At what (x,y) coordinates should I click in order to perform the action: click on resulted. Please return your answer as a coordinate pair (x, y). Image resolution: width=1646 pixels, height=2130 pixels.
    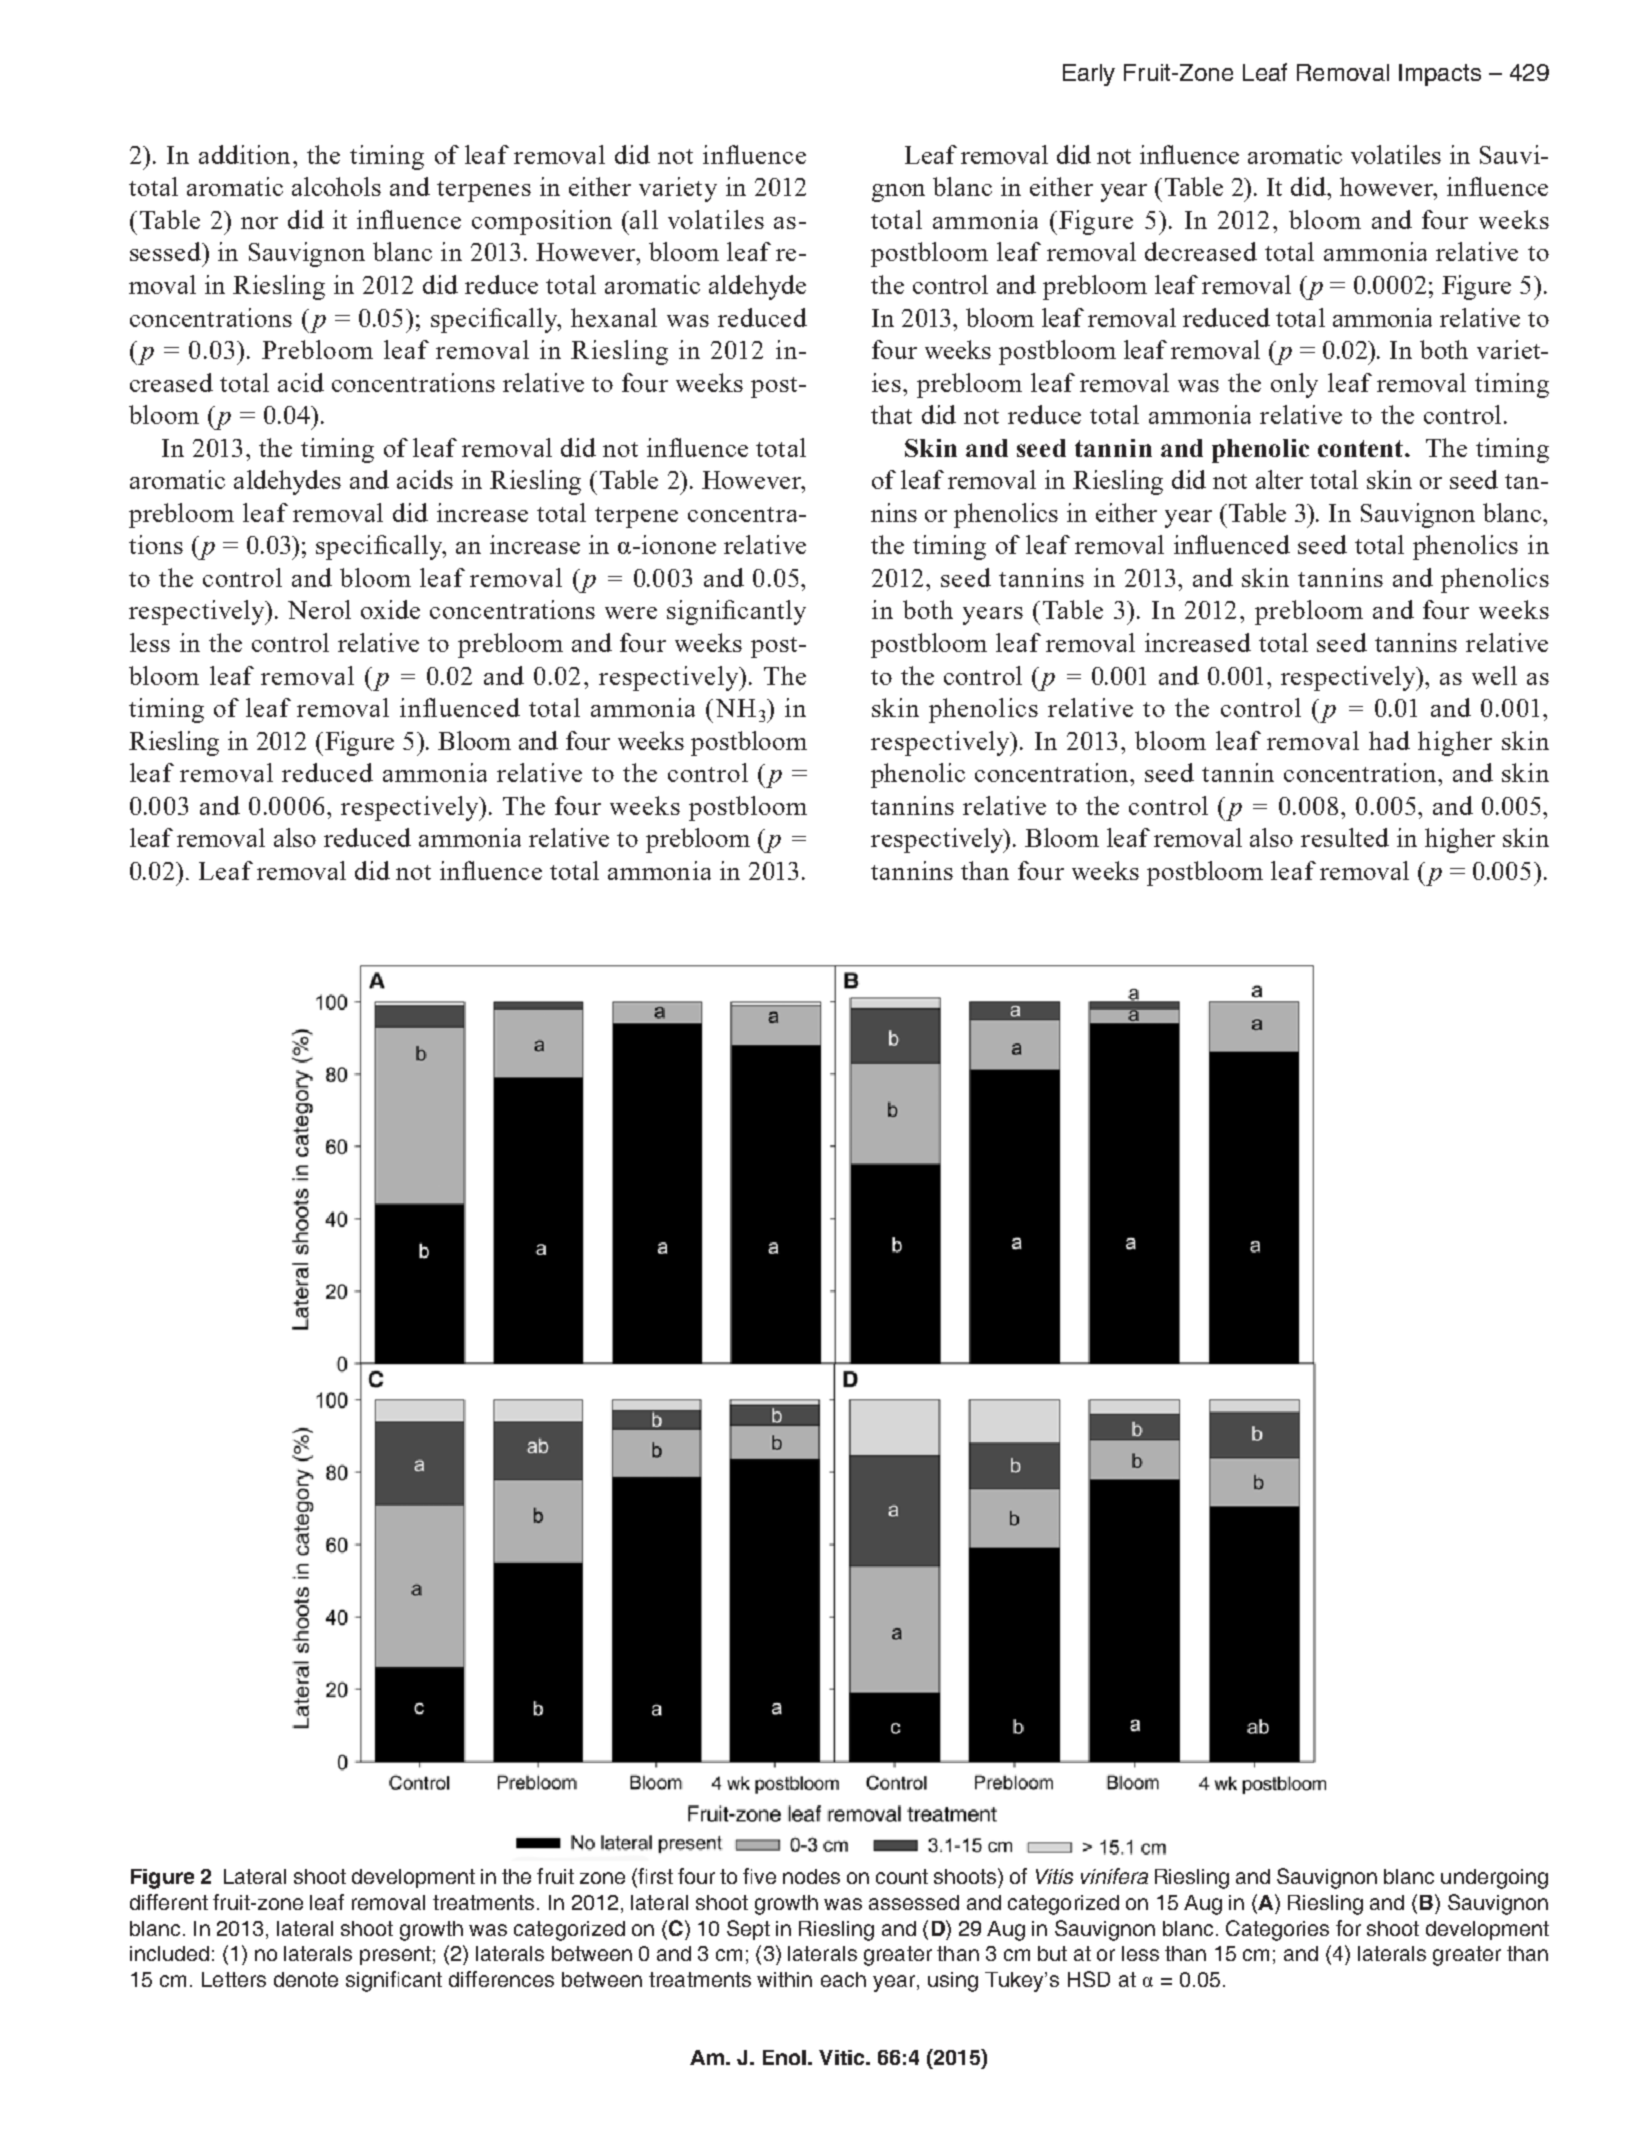
    Looking at the image, I should click on (1345, 837).
